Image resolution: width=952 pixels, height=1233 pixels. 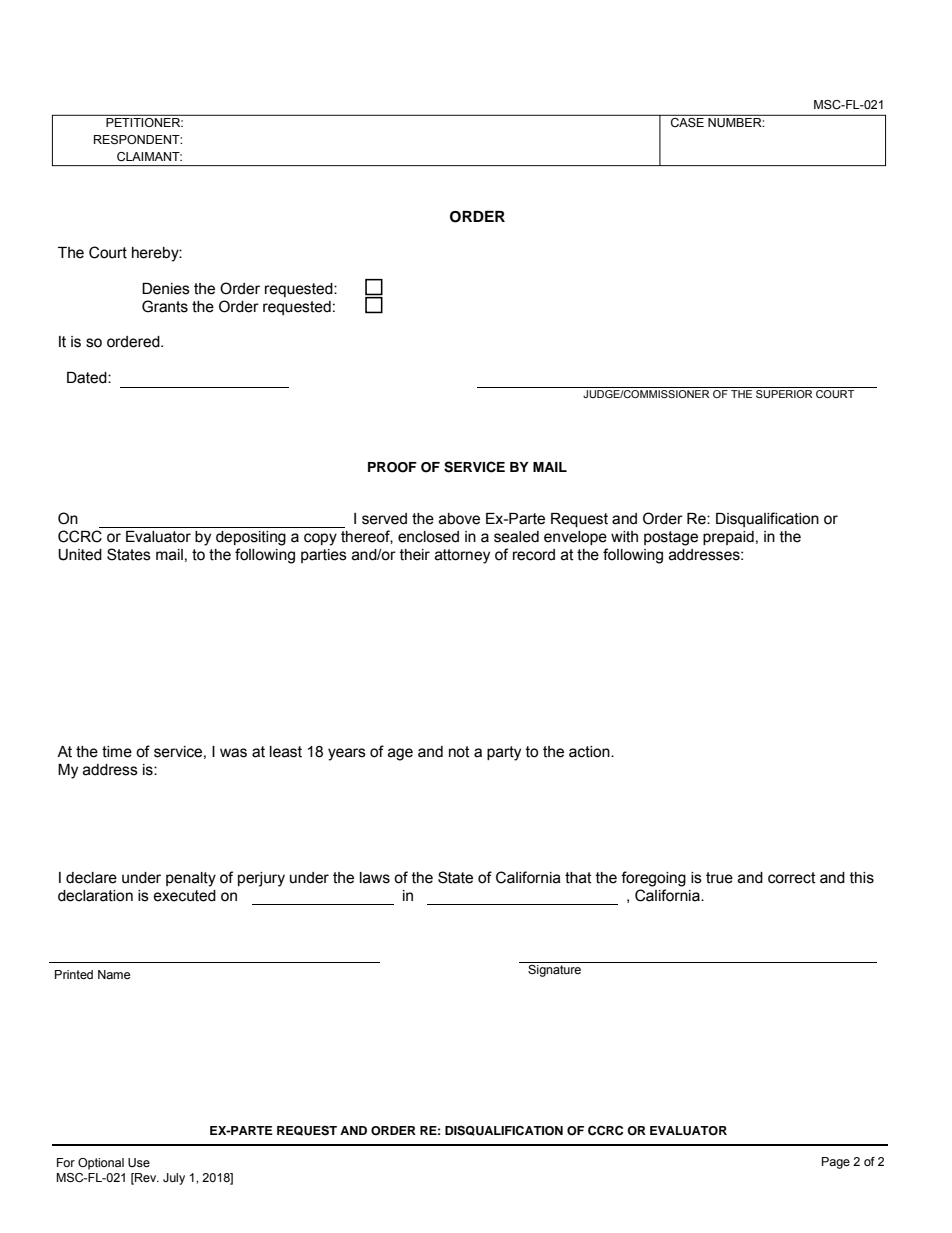 What do you see at coordinates (166, 289) in the screenshot?
I see `Denies` at bounding box center [166, 289].
